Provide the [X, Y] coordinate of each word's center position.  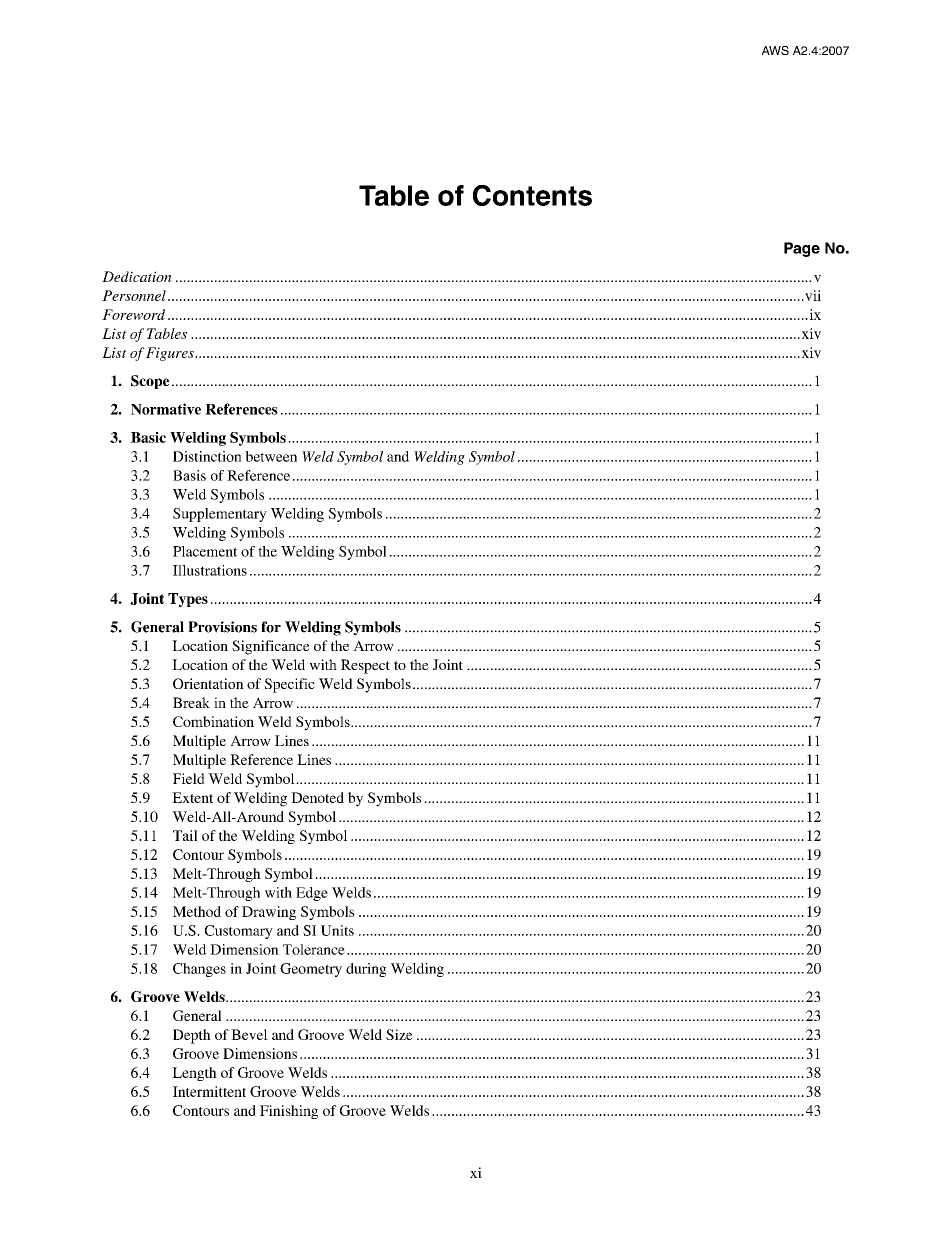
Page [802, 249]
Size [399, 1034]
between [271, 456]
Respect [365, 666]
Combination [213, 721]
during [366, 970]
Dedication [137, 276]
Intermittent [209, 1091]
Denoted [317, 797]
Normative [166, 409]
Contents [532, 195]
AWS [775, 50]
